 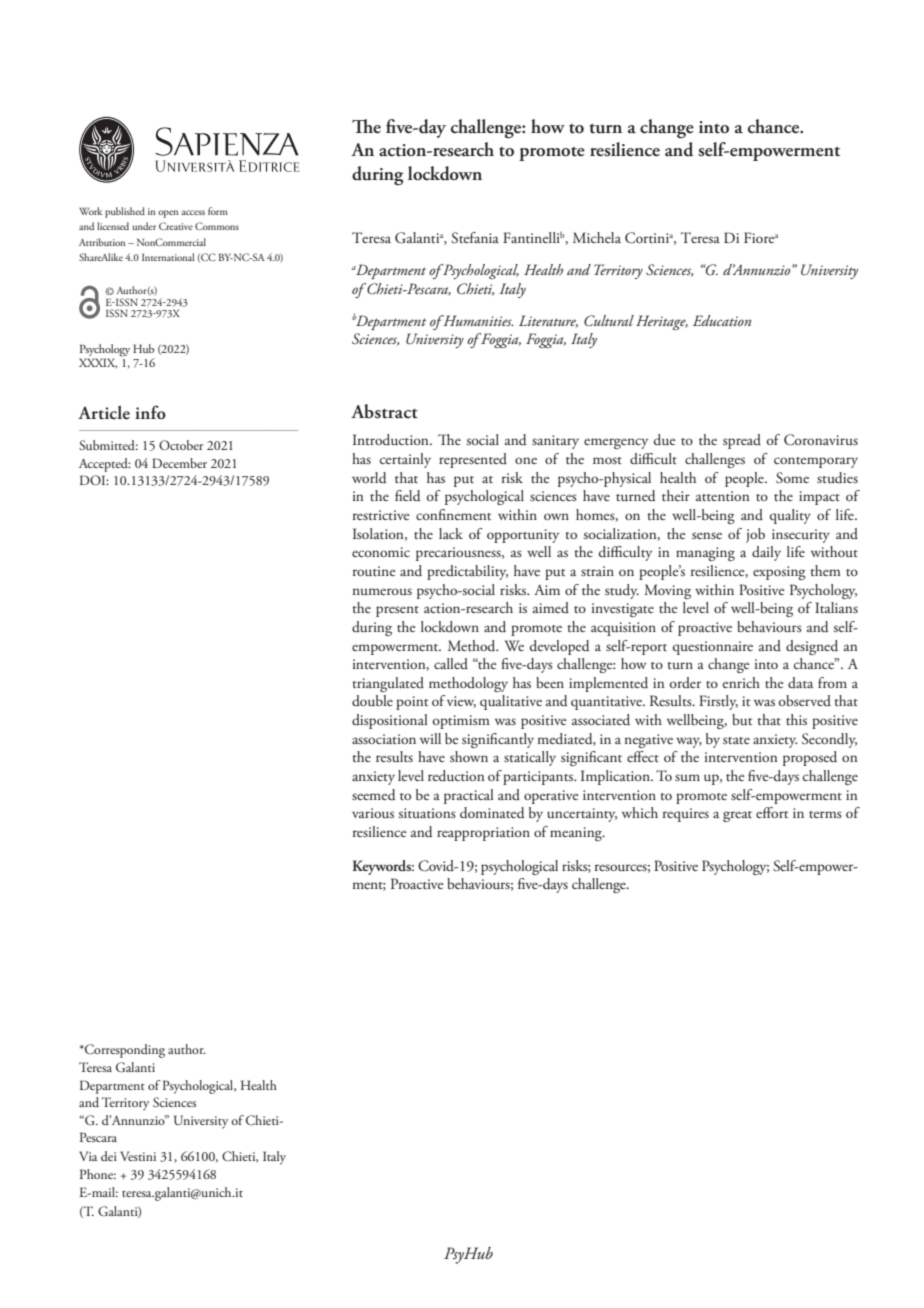 What do you see at coordinates (176, 226) in the document?
I see `Creative` at bounding box center [176, 226].
